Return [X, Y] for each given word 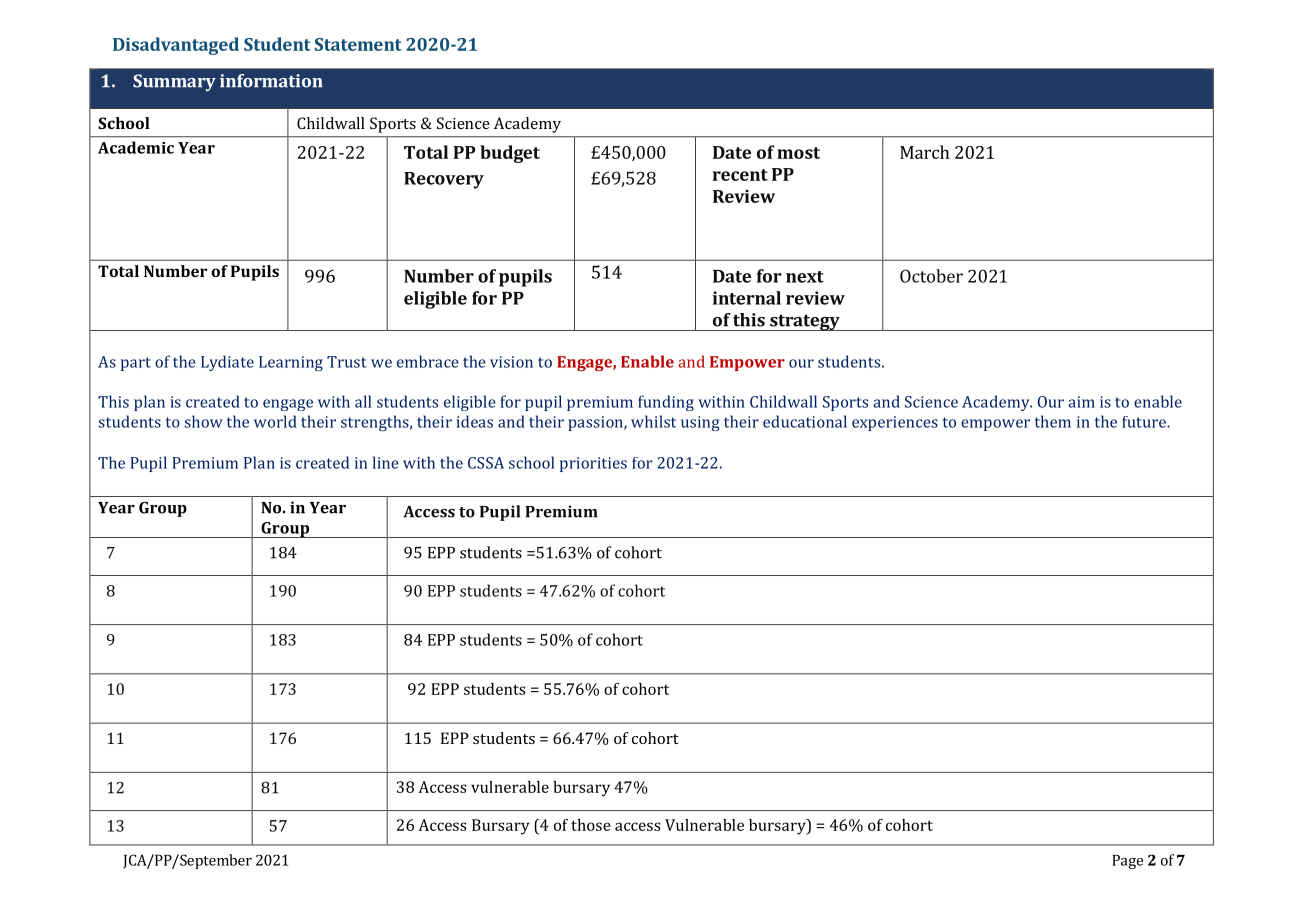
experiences [895, 423]
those [591, 825]
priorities [593, 464]
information [271, 81]
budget [510, 154]
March [924, 152]
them [1053, 421]
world [275, 421]
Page [1127, 862]
